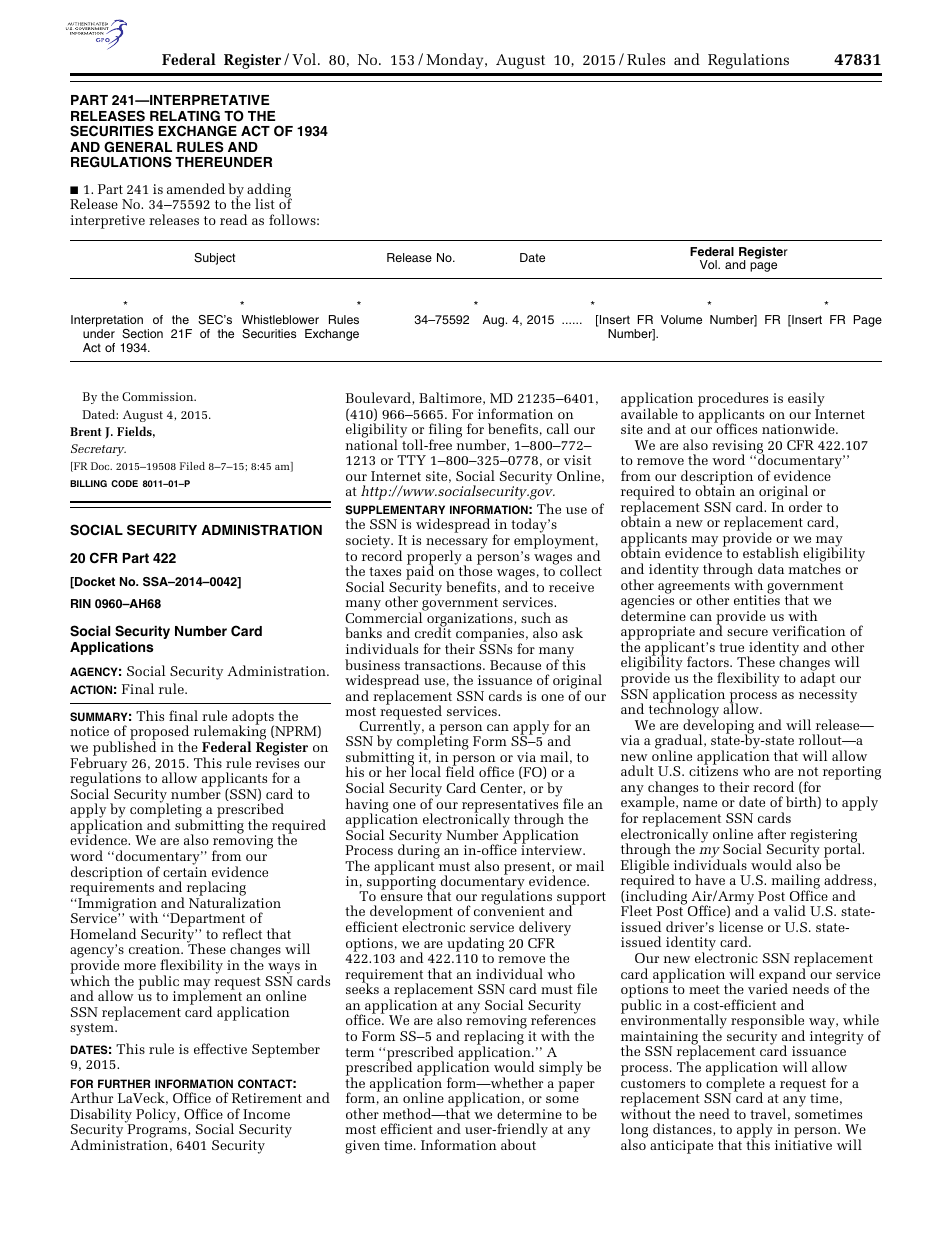 Image resolution: width=952 pixels, height=1233 pixels. I want to click on secure, so click(747, 632).
